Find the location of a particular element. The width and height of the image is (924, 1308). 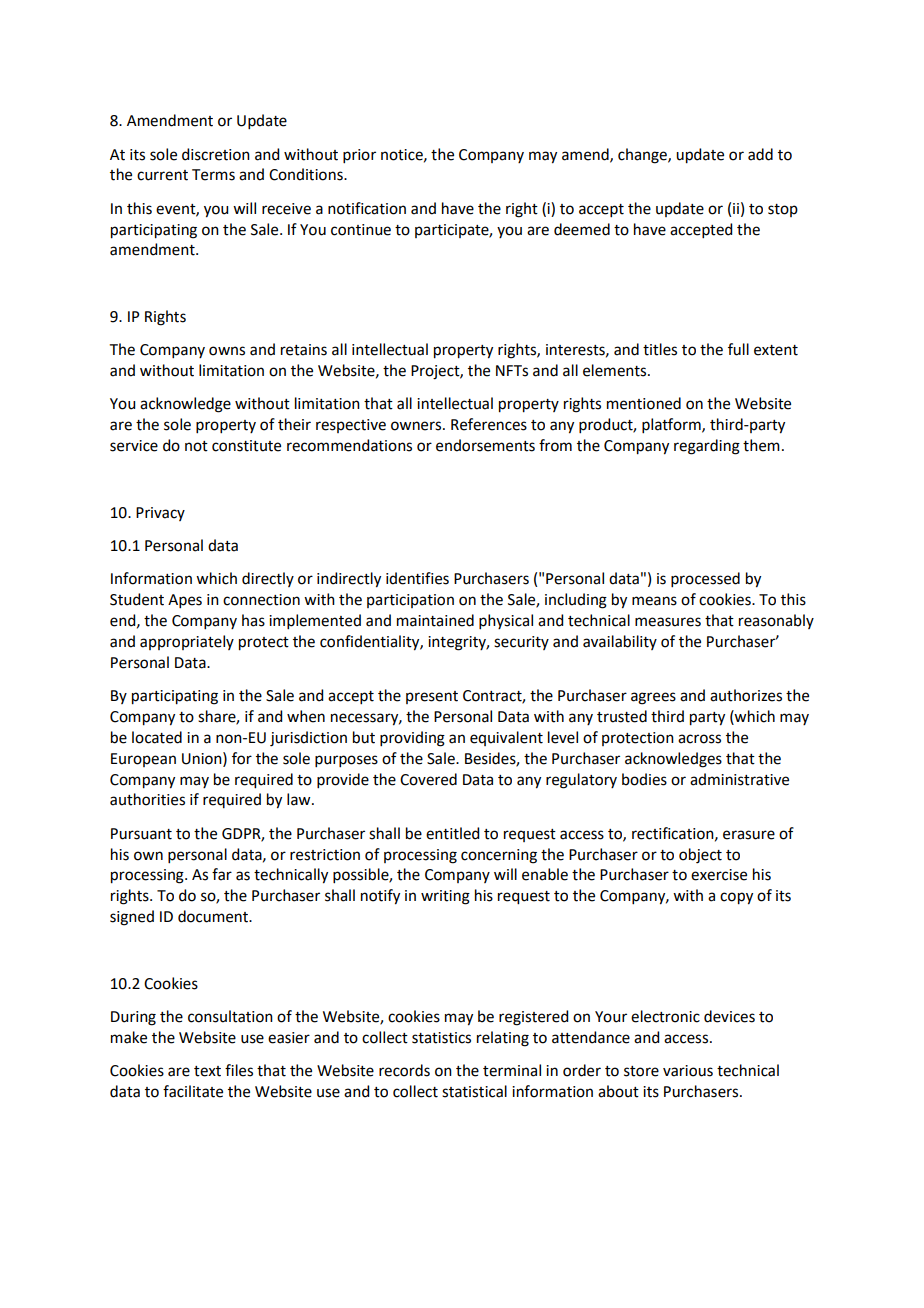

measures is located at coordinates (668, 622).
